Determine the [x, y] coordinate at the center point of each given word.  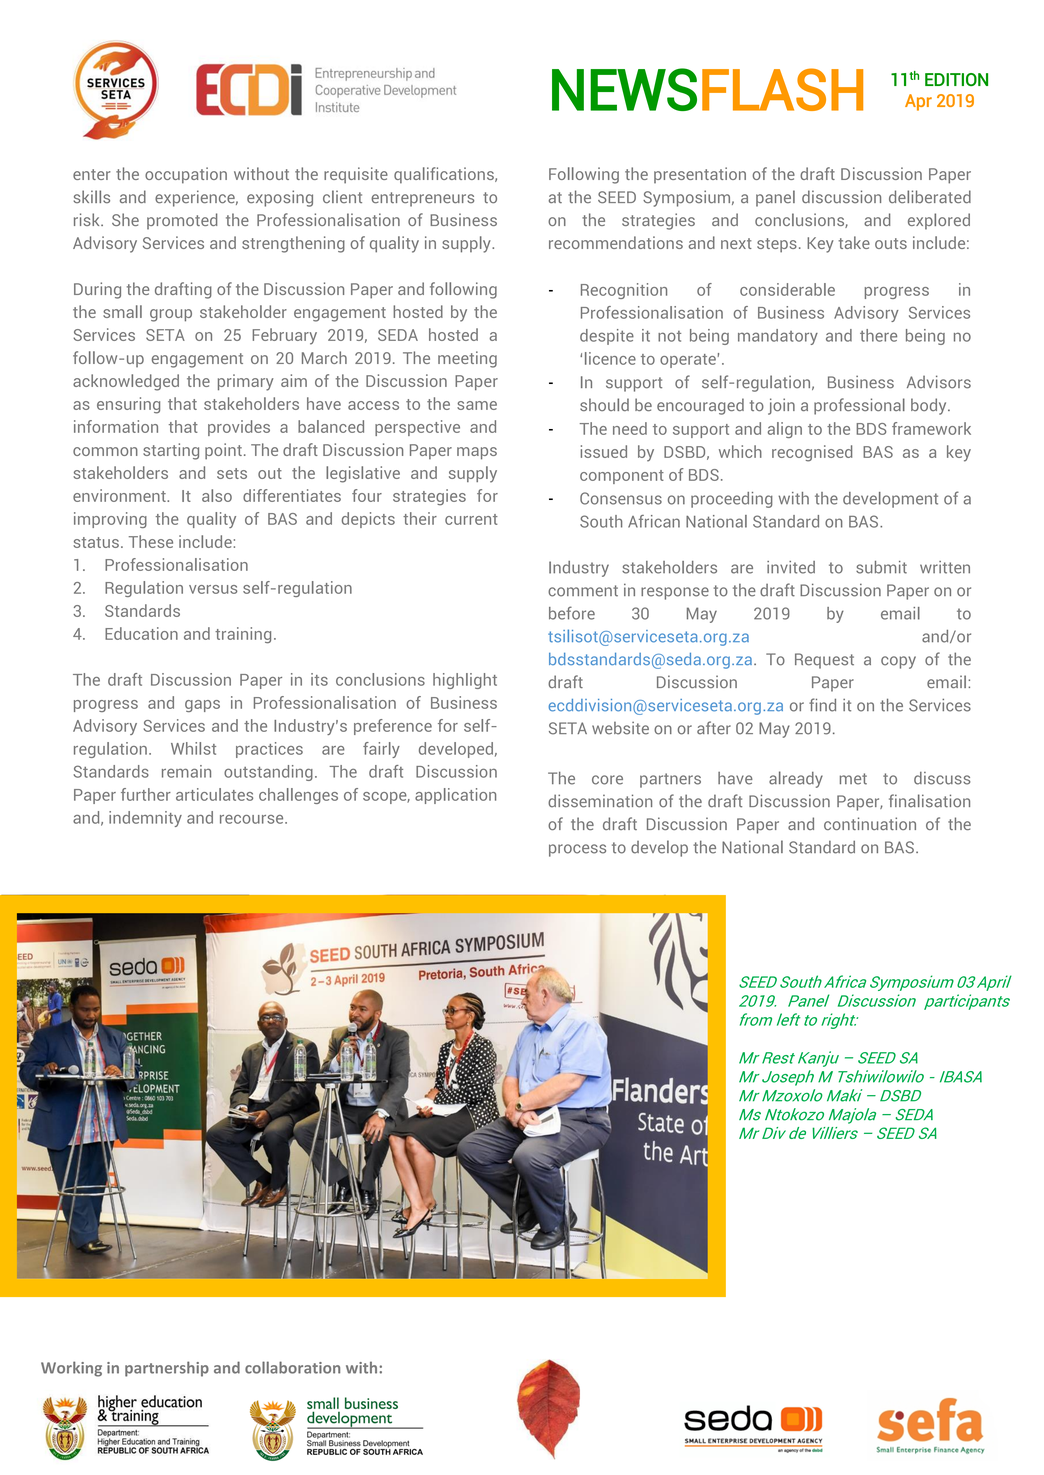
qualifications [445, 175]
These [151, 541]
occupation [186, 175]
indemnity [145, 819]
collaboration [292, 1367]
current [471, 519]
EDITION [956, 79]
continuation [870, 823]
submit [881, 567]
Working [71, 1369]
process [577, 850]
